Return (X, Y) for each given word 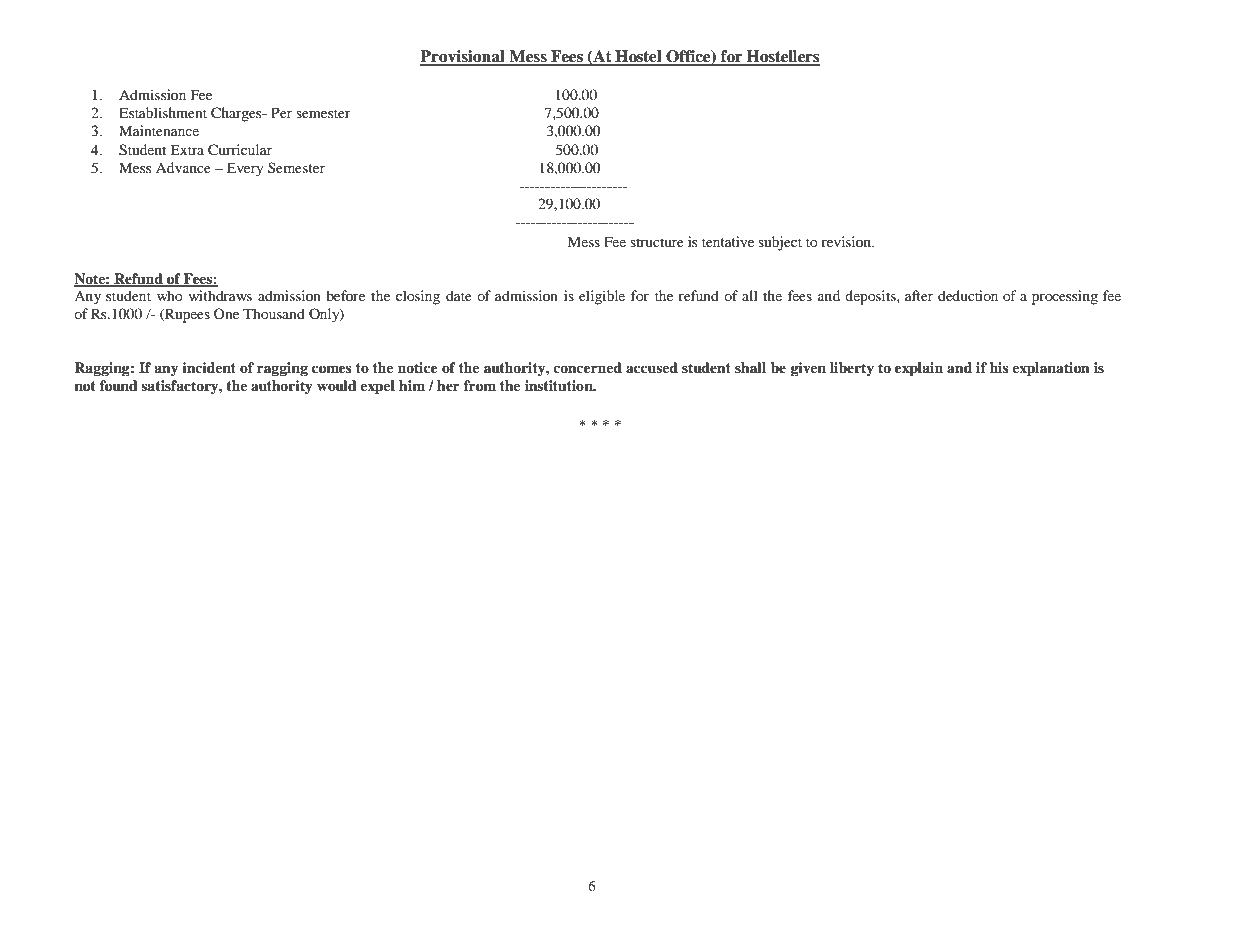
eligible (602, 297)
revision (847, 241)
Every (245, 169)
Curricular (240, 150)
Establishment (163, 112)
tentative (728, 241)
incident (209, 367)
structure (657, 242)
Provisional (463, 57)
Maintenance (159, 130)
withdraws (220, 295)
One (226, 313)
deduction (968, 295)
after (919, 295)
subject (780, 243)
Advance (183, 167)
